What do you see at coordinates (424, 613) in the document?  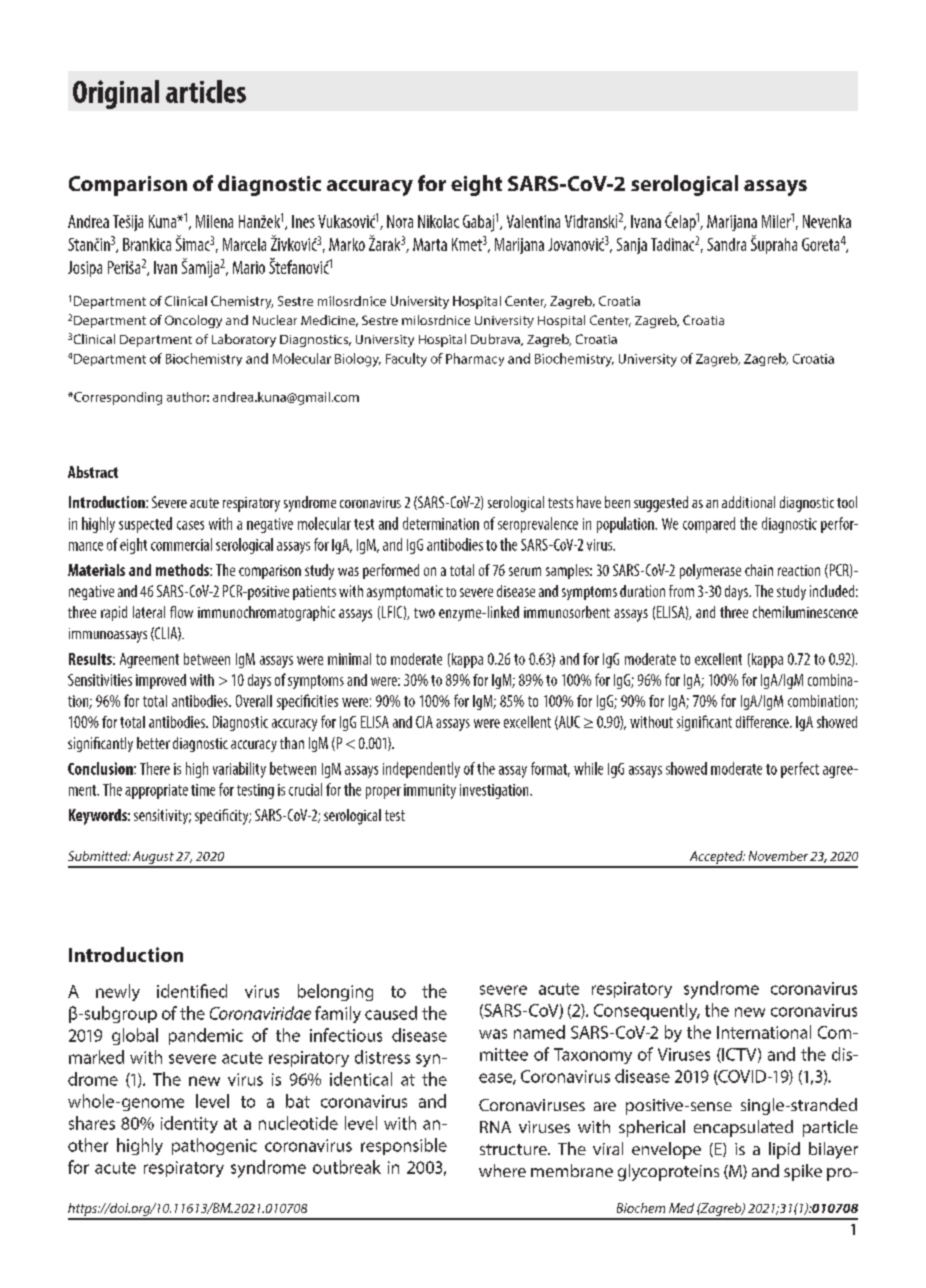 I see `two` at bounding box center [424, 613].
